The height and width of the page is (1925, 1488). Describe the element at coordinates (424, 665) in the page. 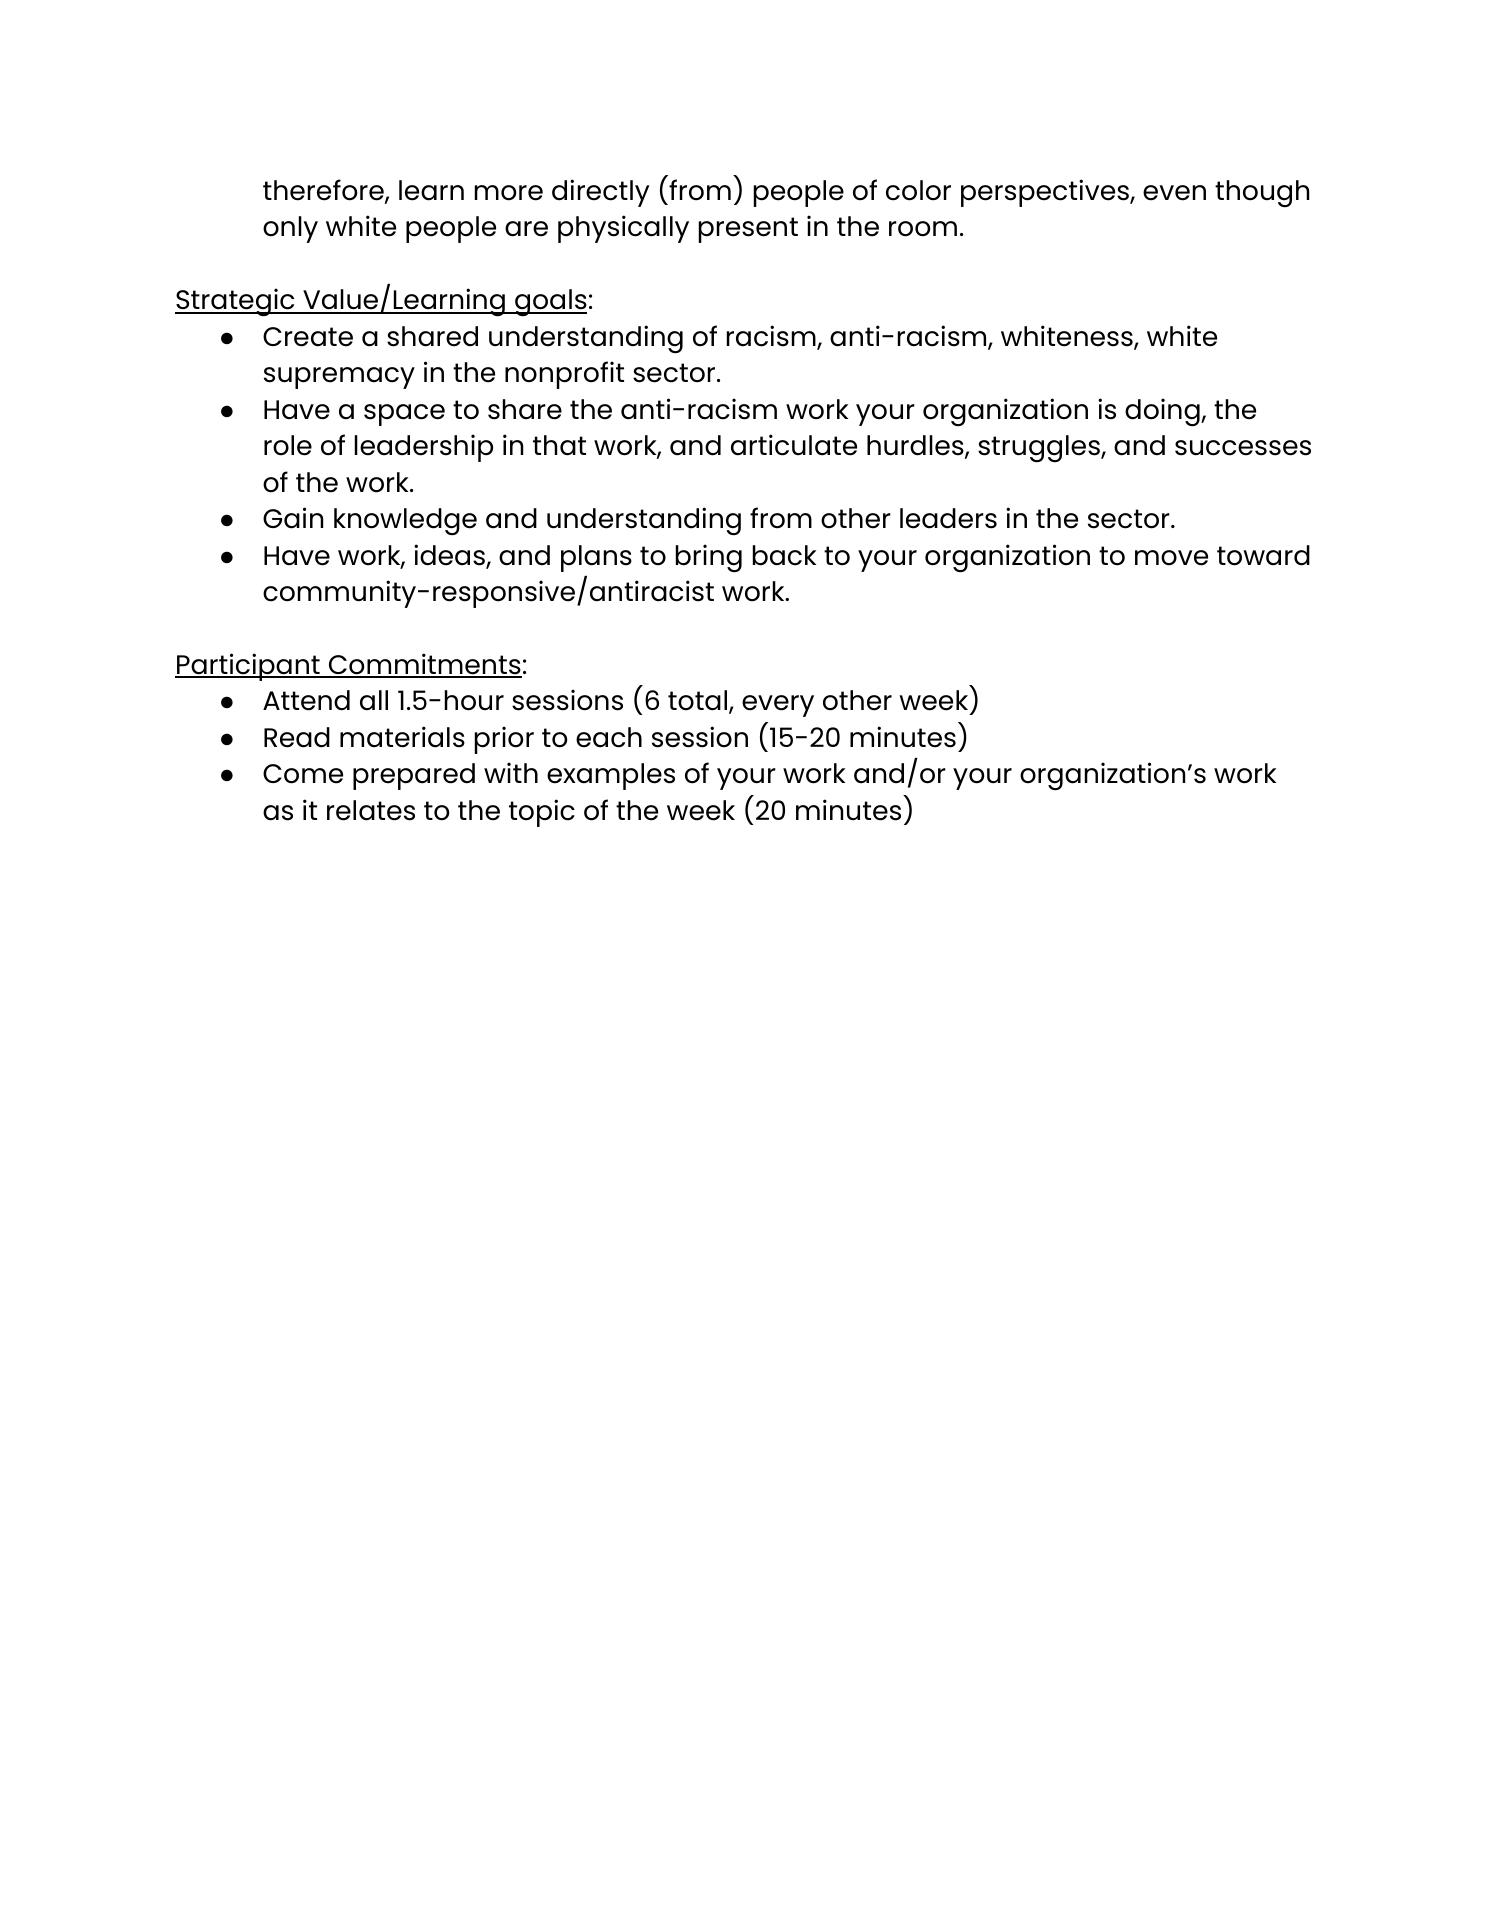

I see `Commitments` at that location.
